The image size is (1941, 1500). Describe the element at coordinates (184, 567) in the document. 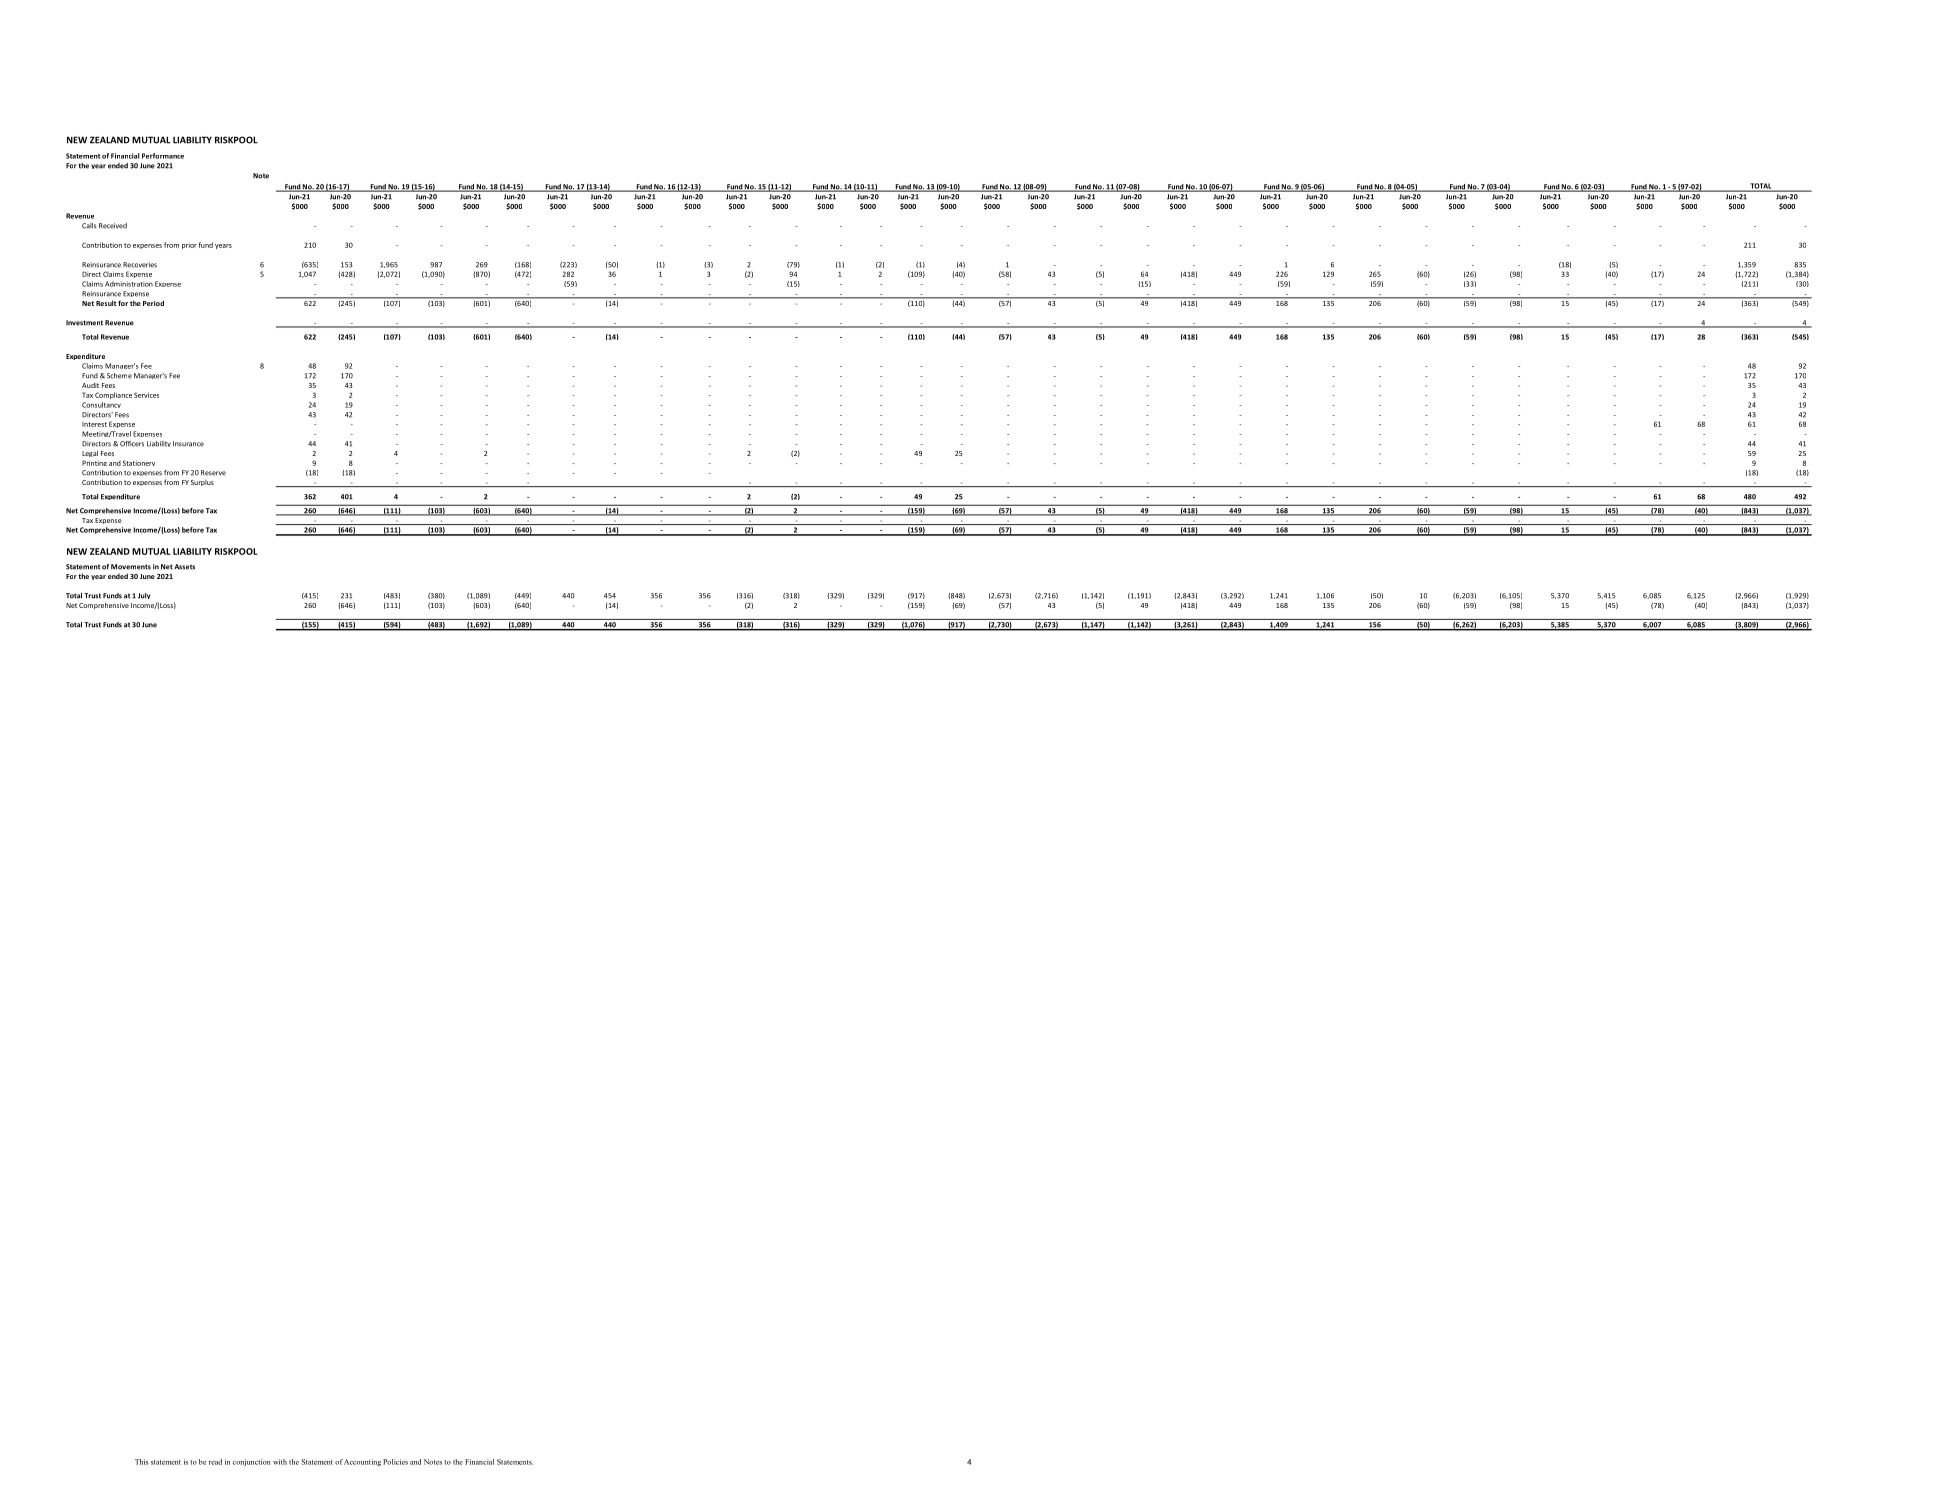

I see `Assets` at that location.
